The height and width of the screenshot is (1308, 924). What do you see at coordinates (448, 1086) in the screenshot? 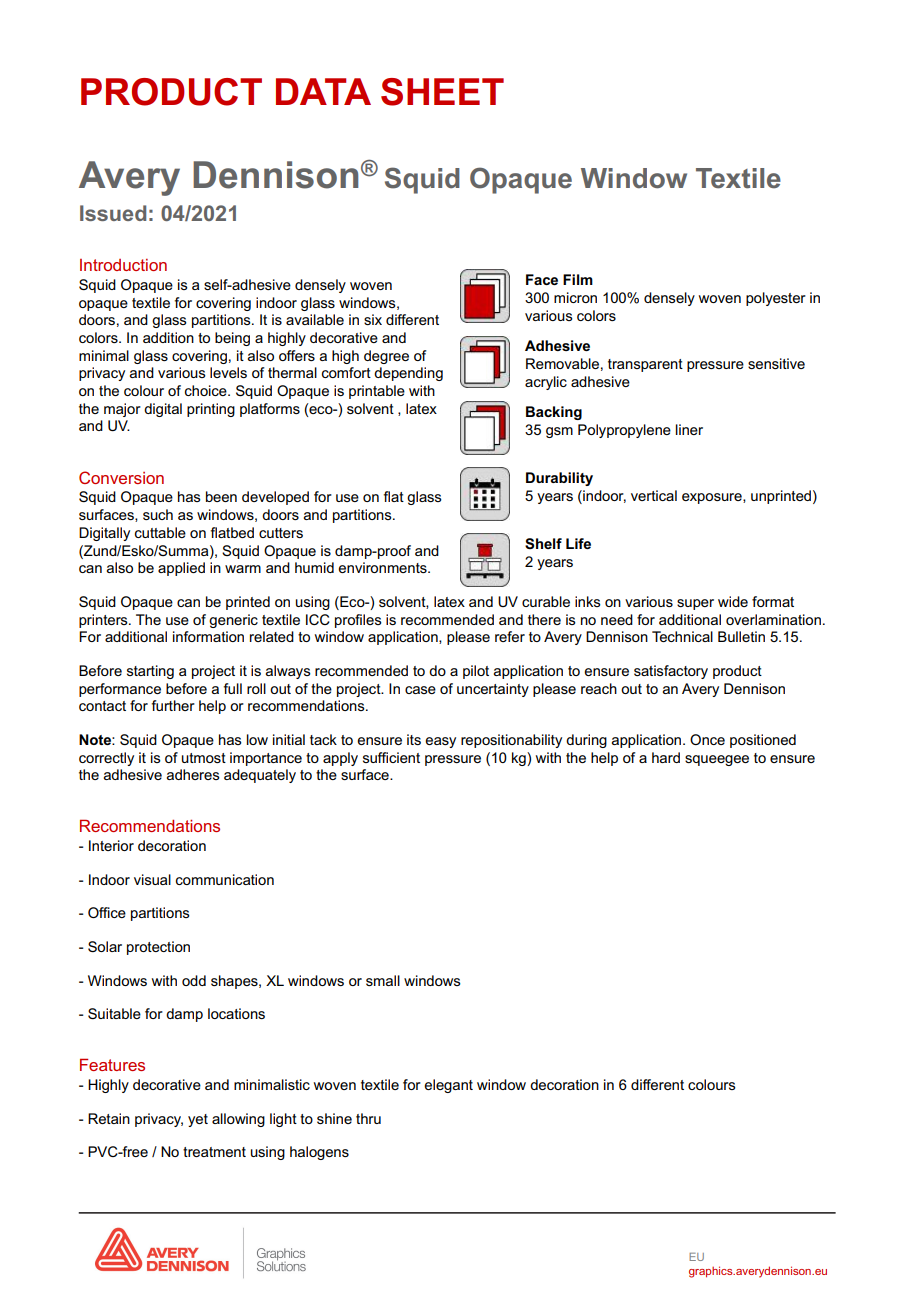
I see `elegant` at bounding box center [448, 1086].
